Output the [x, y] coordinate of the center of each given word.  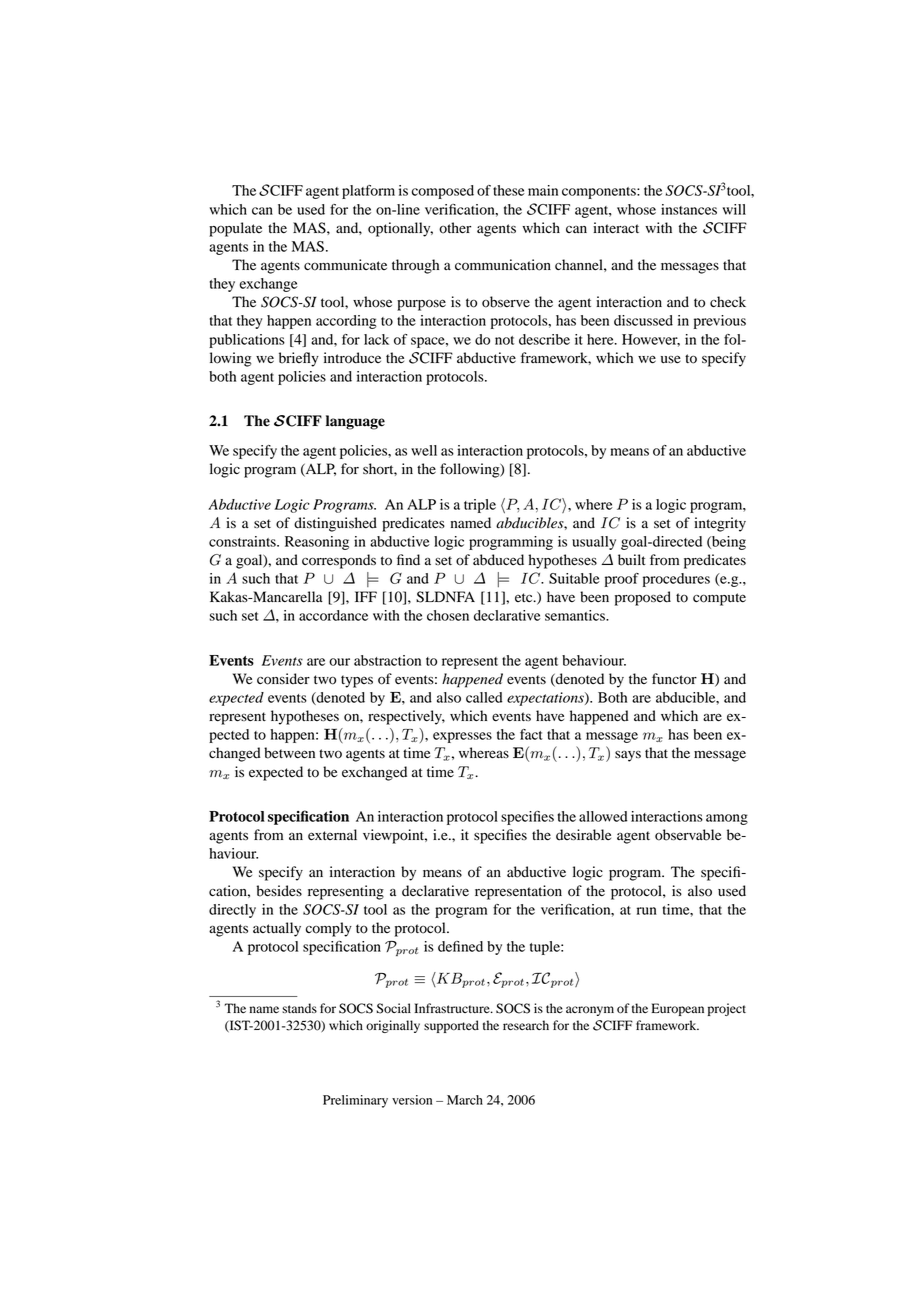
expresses [462, 737]
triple [480, 506]
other [455, 228]
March [465, 1100]
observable [688, 835]
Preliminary [355, 1101]
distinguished [335, 524]
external [332, 835]
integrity [720, 524]
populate [235, 229]
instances [689, 209]
